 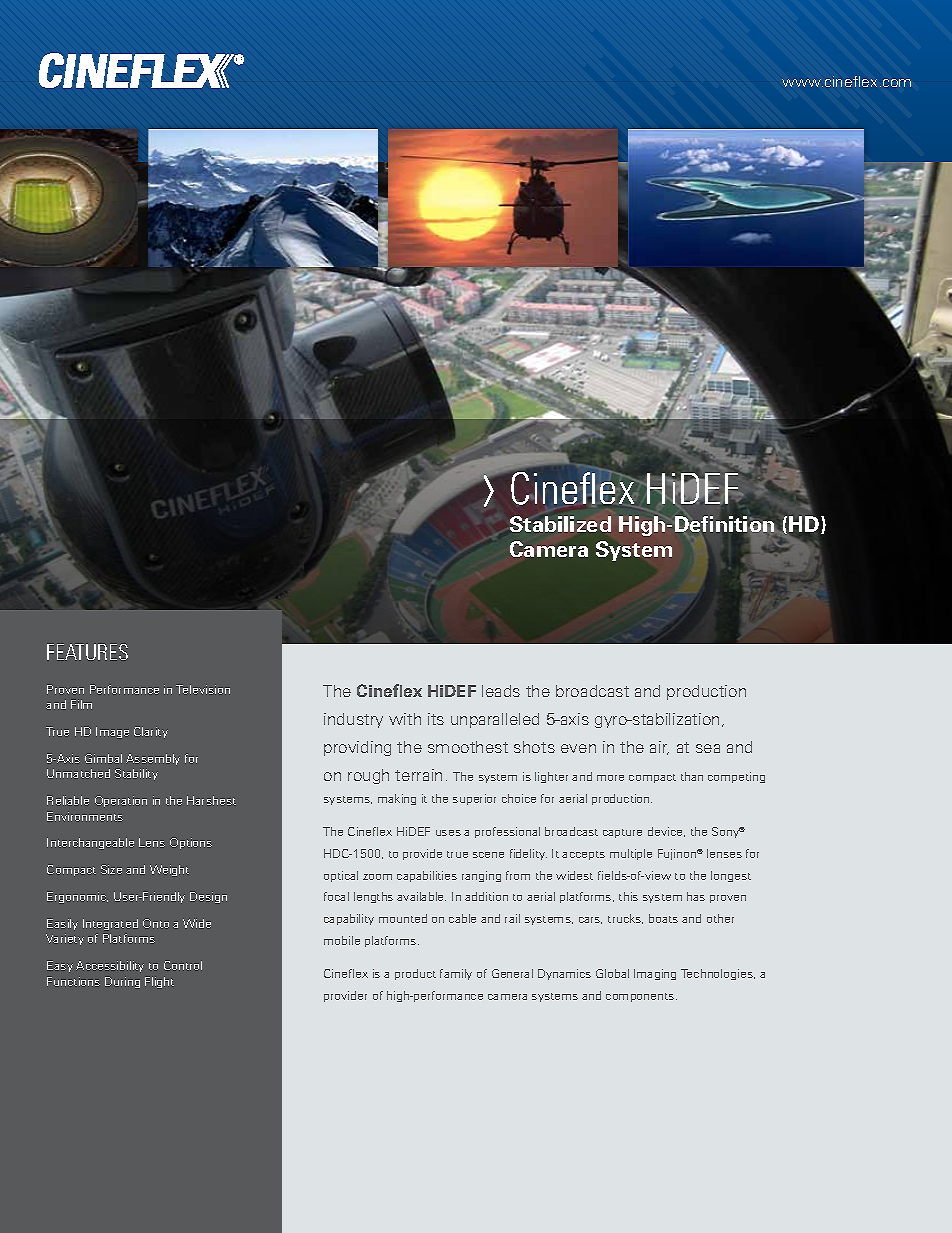 I want to click on with, so click(x=405, y=719).
